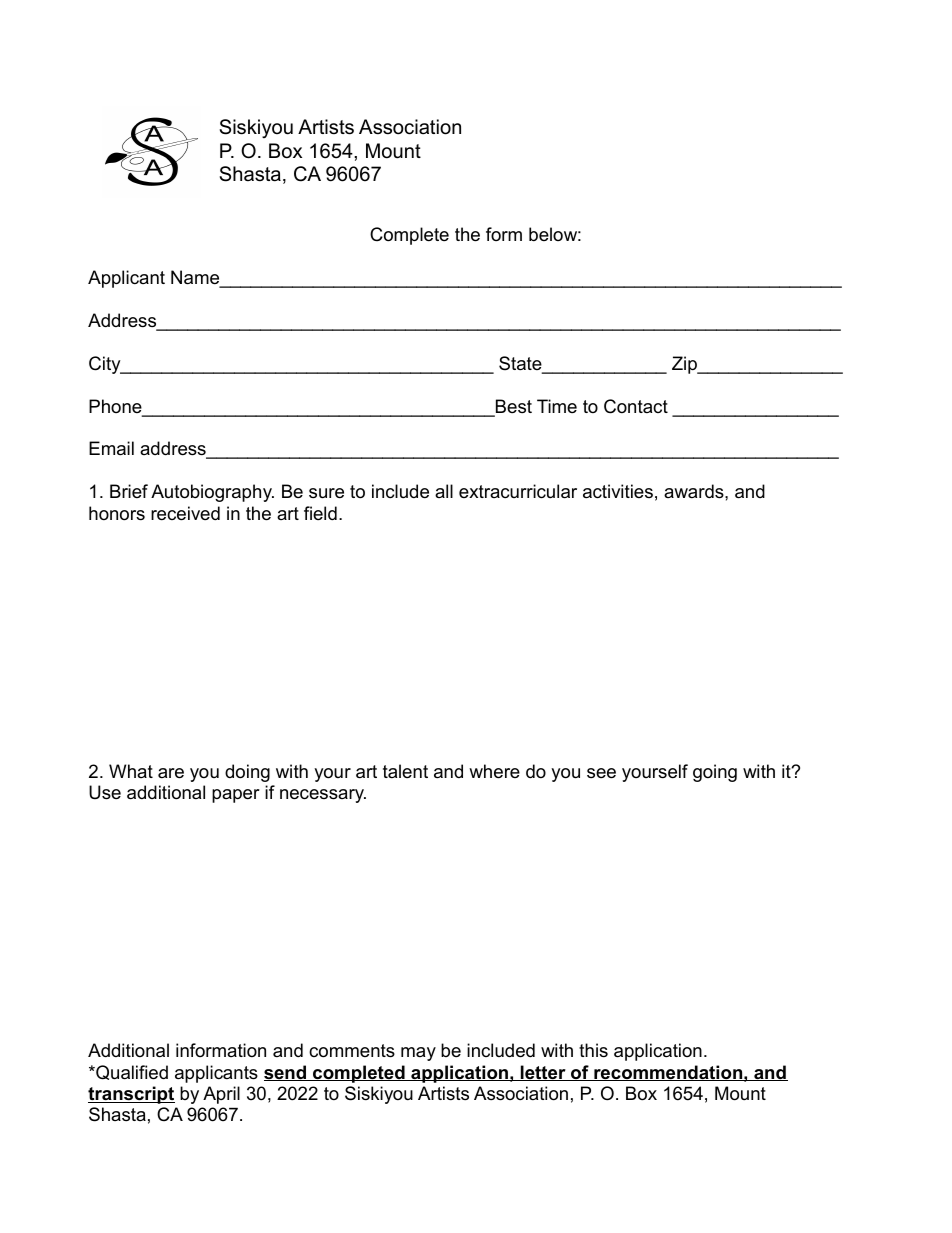 The height and width of the document is (1233, 952). What do you see at coordinates (320, 513) in the document?
I see `field` at bounding box center [320, 513].
